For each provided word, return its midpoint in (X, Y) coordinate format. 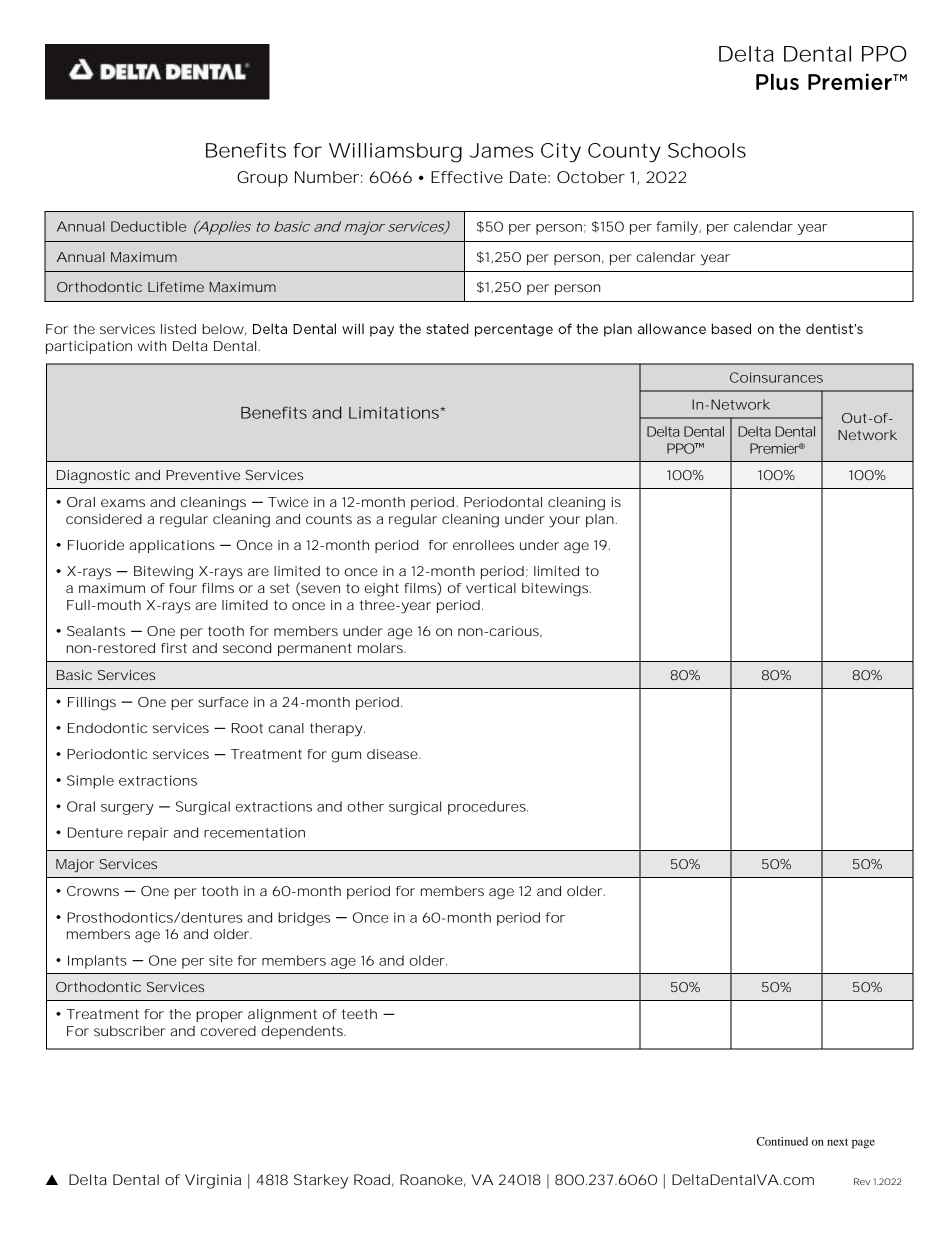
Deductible (148, 226)
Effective (467, 177)
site (221, 960)
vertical (491, 588)
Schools (707, 150)
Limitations (395, 412)
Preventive (203, 475)
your (564, 522)
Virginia (213, 1181)
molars (382, 648)
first (174, 648)
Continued (782, 1141)
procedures (488, 808)
